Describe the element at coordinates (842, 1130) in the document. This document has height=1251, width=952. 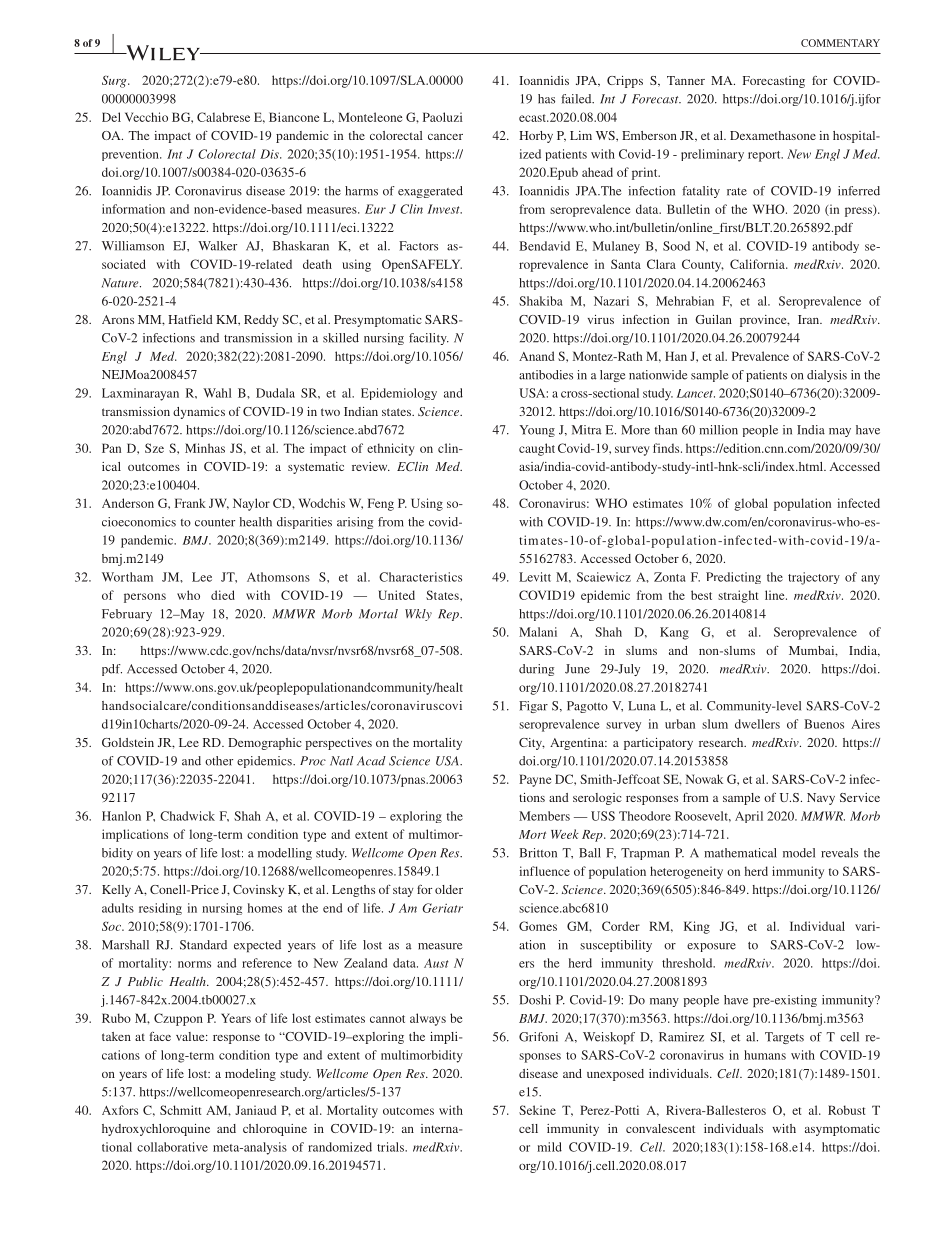
I see `asymptomatic` at that location.
